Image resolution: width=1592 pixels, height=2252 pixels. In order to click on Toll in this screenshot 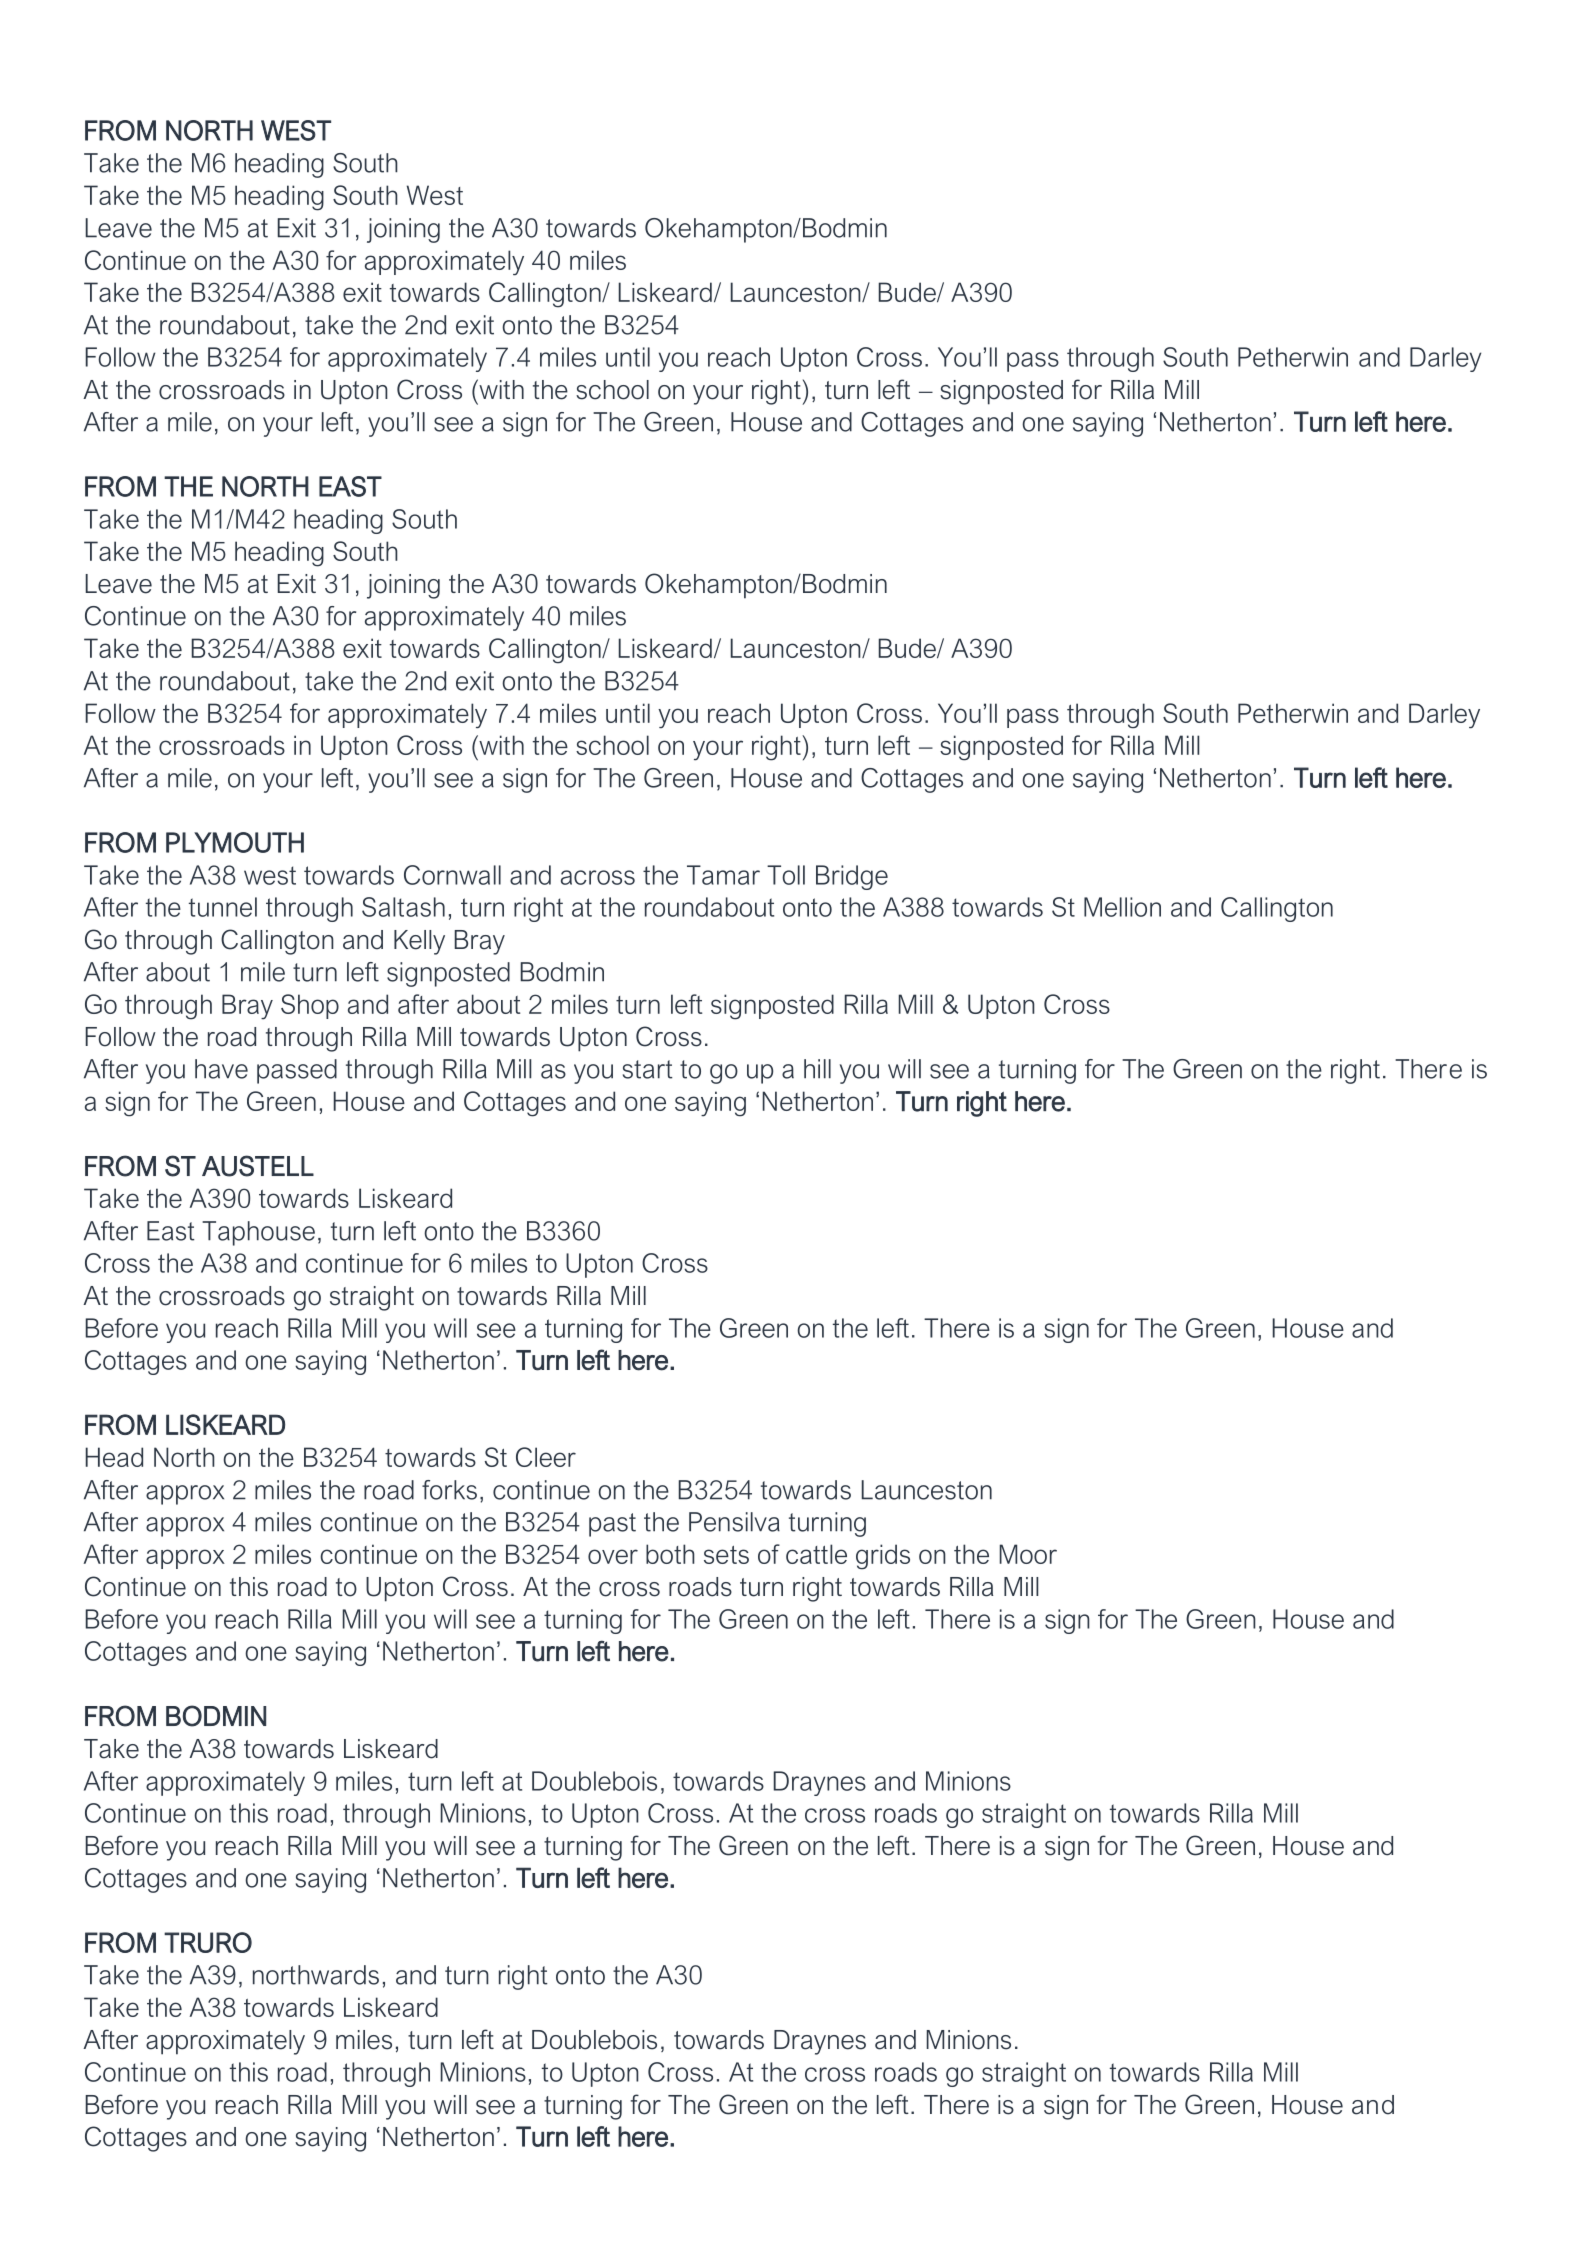, I will do `click(786, 875)`.
